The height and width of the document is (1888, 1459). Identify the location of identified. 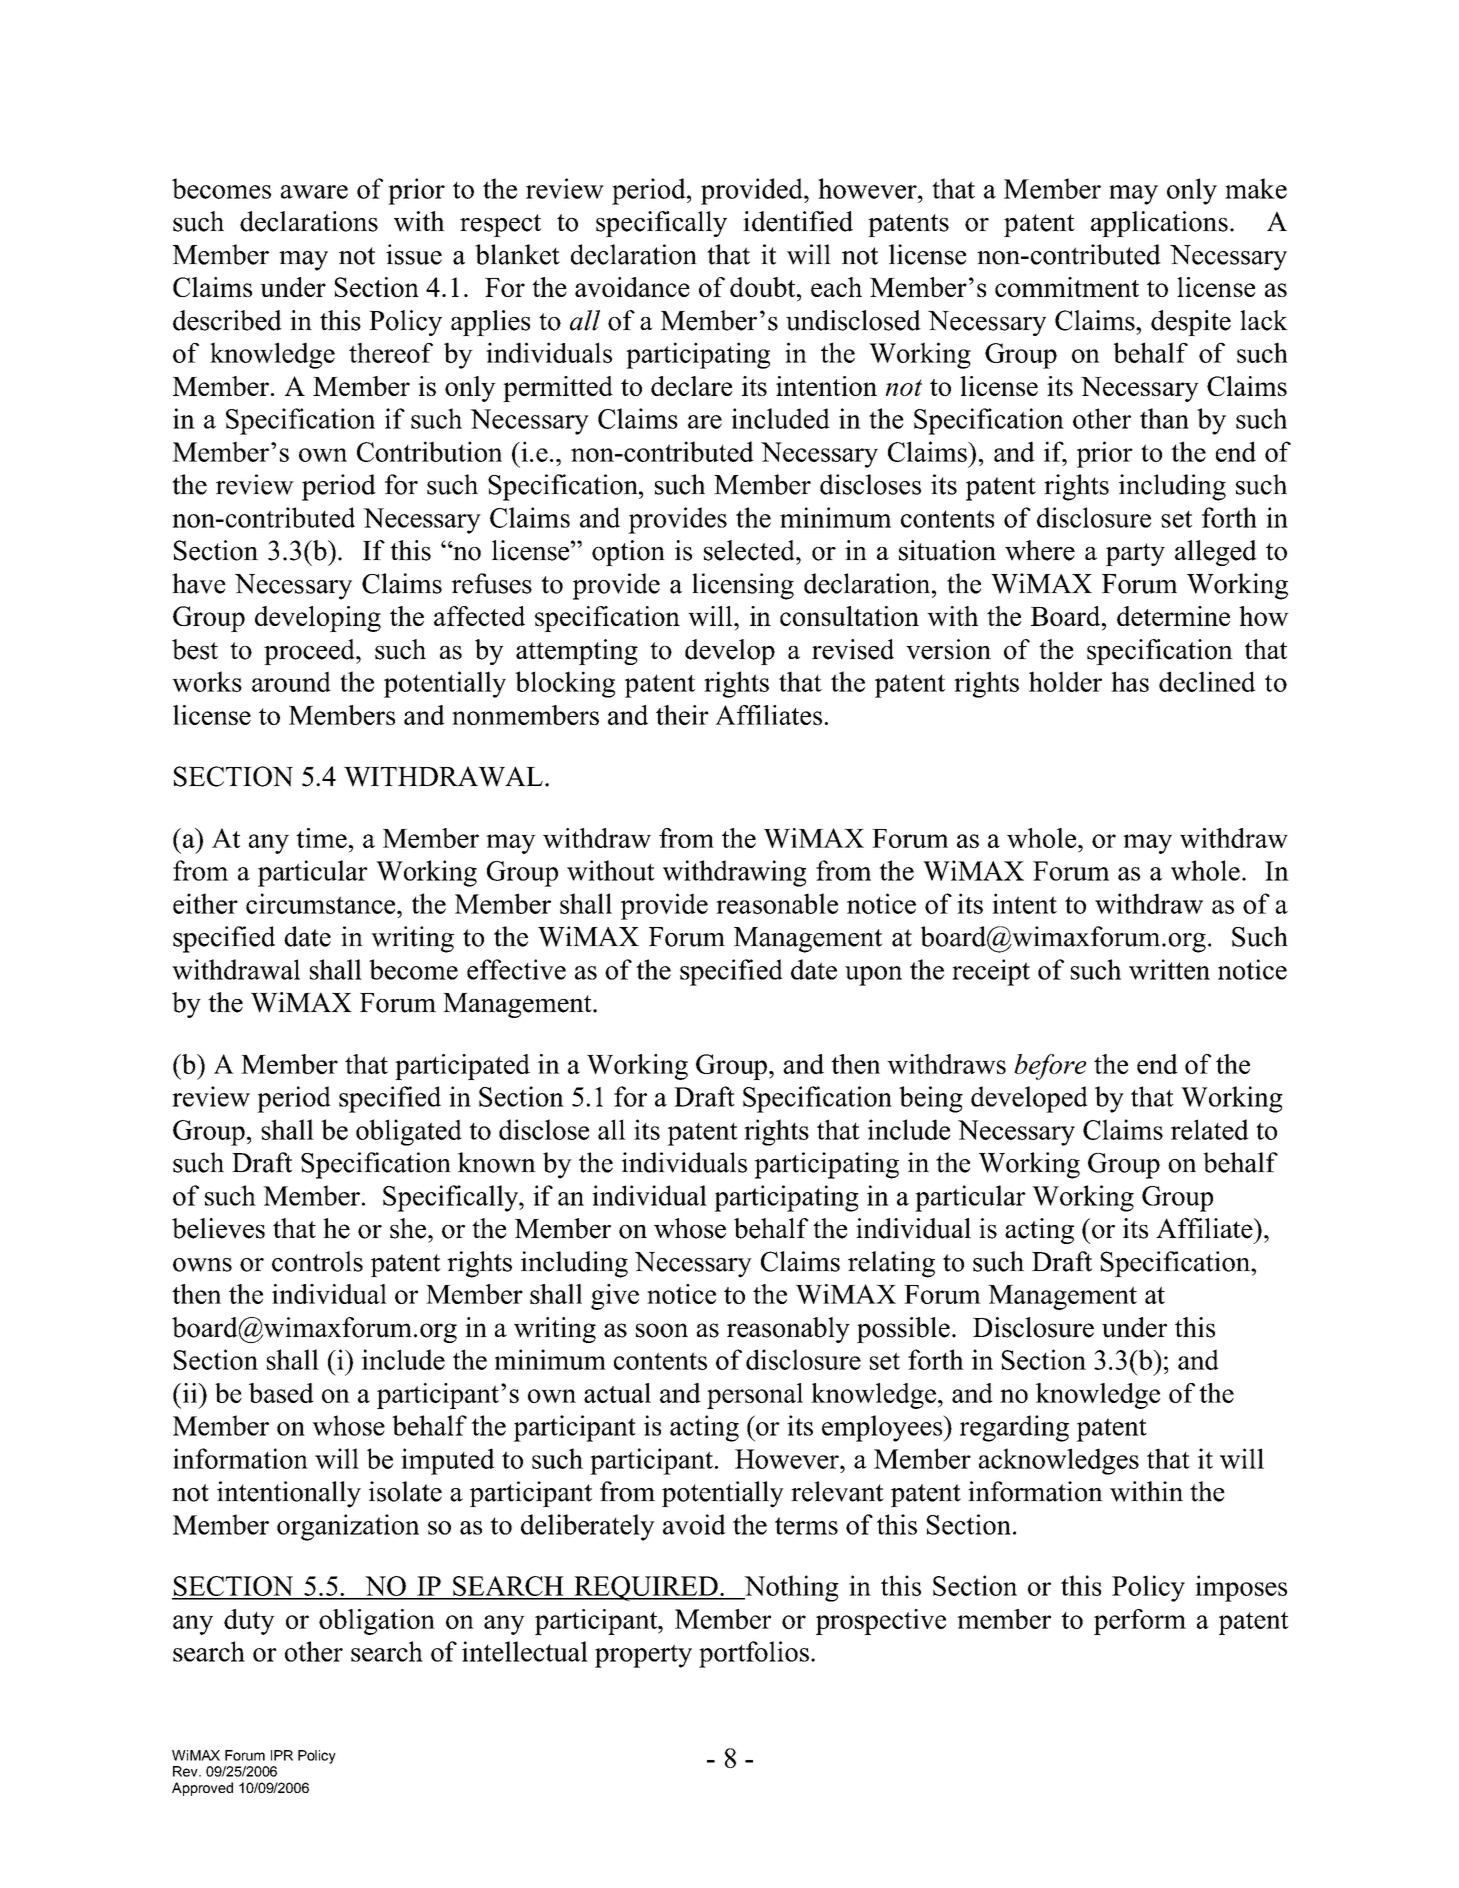
(798, 221).
